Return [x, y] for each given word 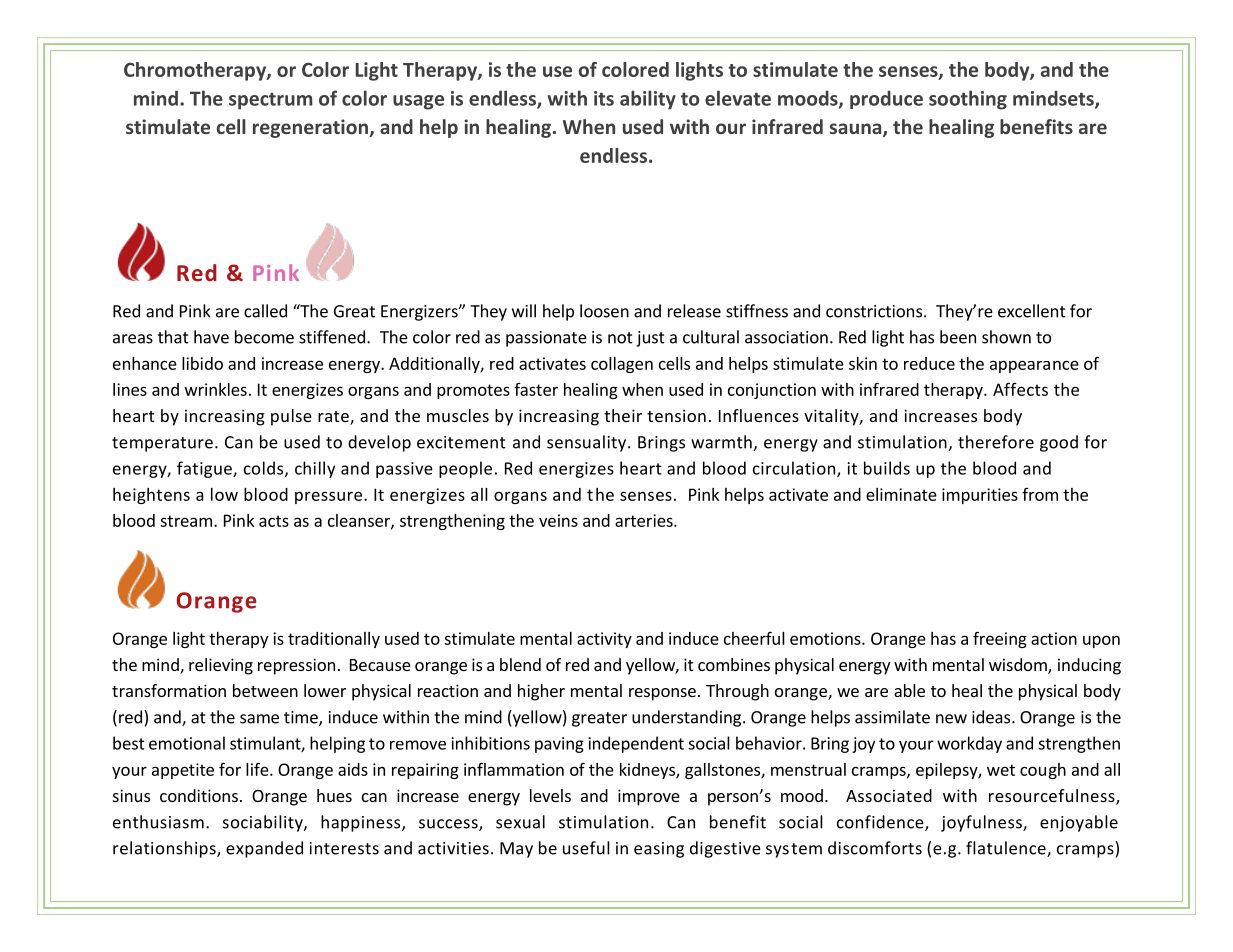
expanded [264, 849]
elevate [738, 98]
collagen [622, 365]
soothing [968, 100]
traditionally [334, 640]
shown [1006, 337]
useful [586, 848]
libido [202, 363]
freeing [1000, 639]
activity [604, 640]
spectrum [270, 101]
